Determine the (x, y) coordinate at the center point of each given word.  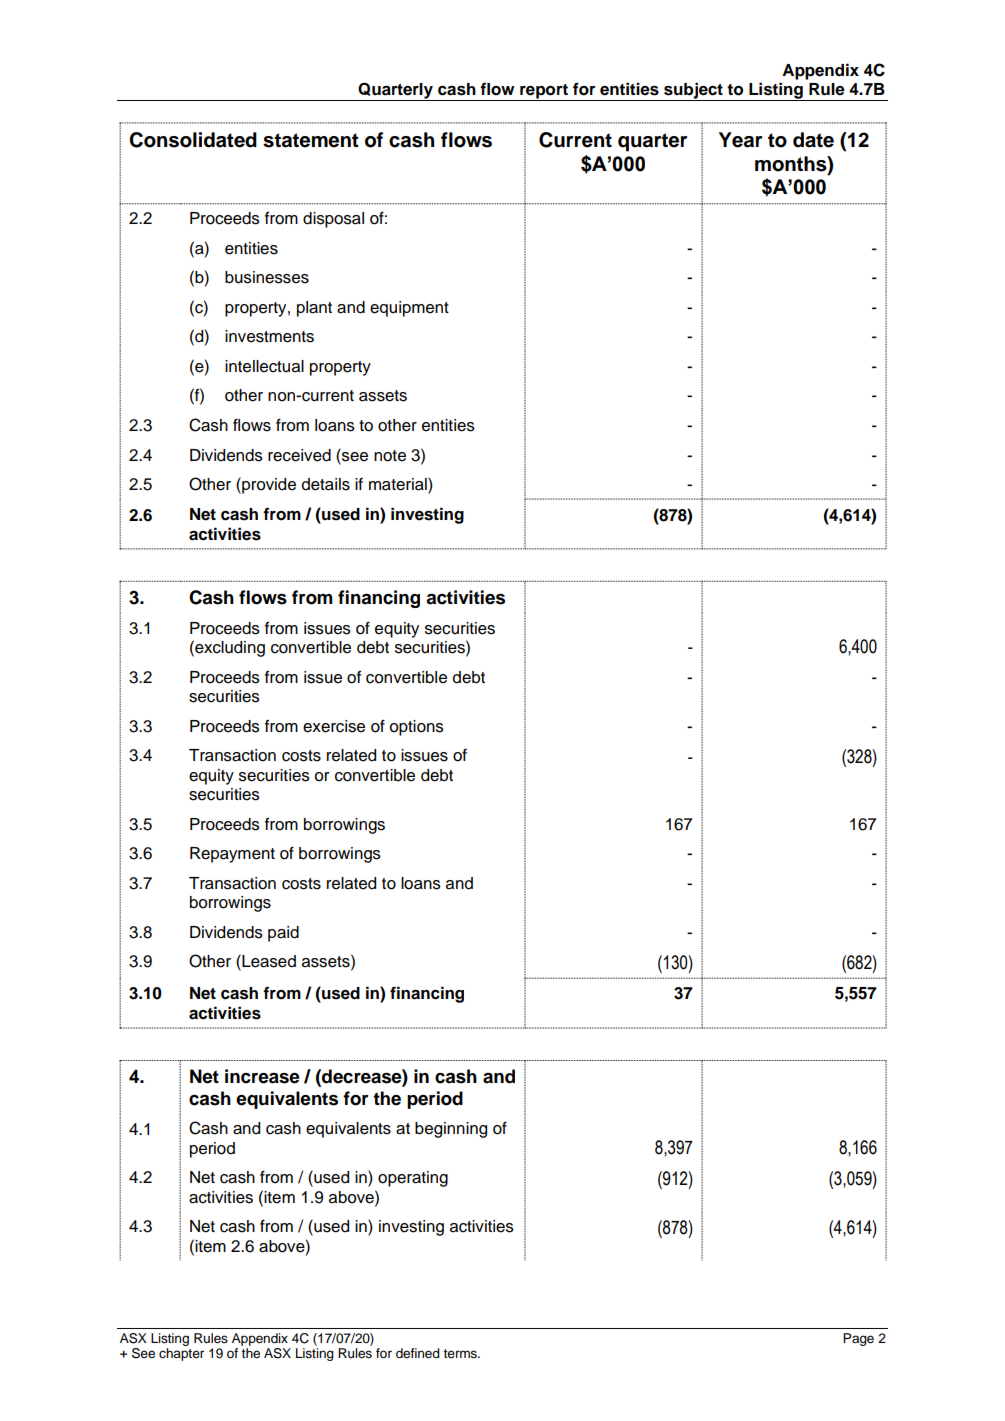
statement (311, 140)
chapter (181, 1354)
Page (858, 1339)
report (544, 92)
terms (461, 1354)
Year (740, 140)
